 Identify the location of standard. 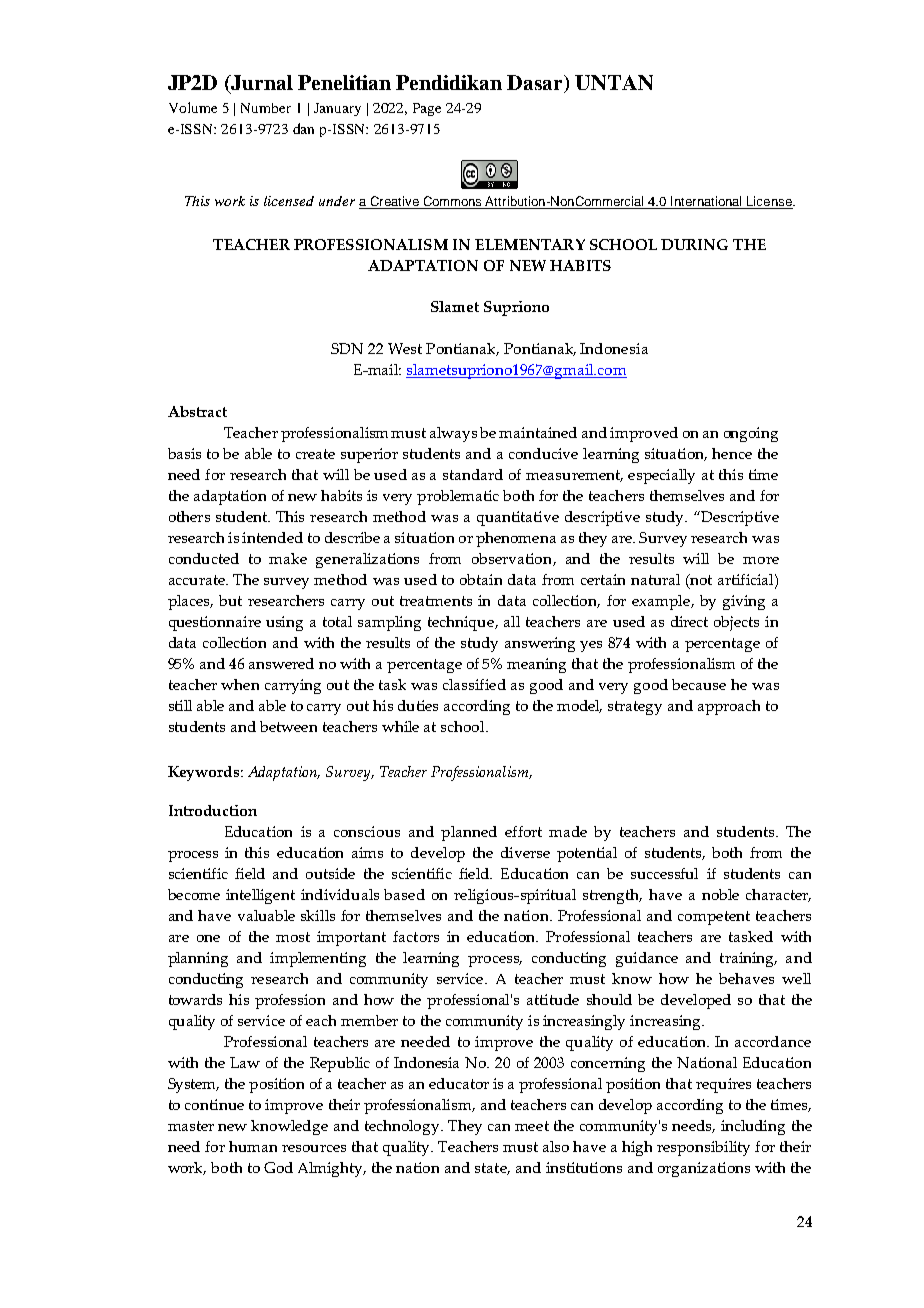
(473, 474).
